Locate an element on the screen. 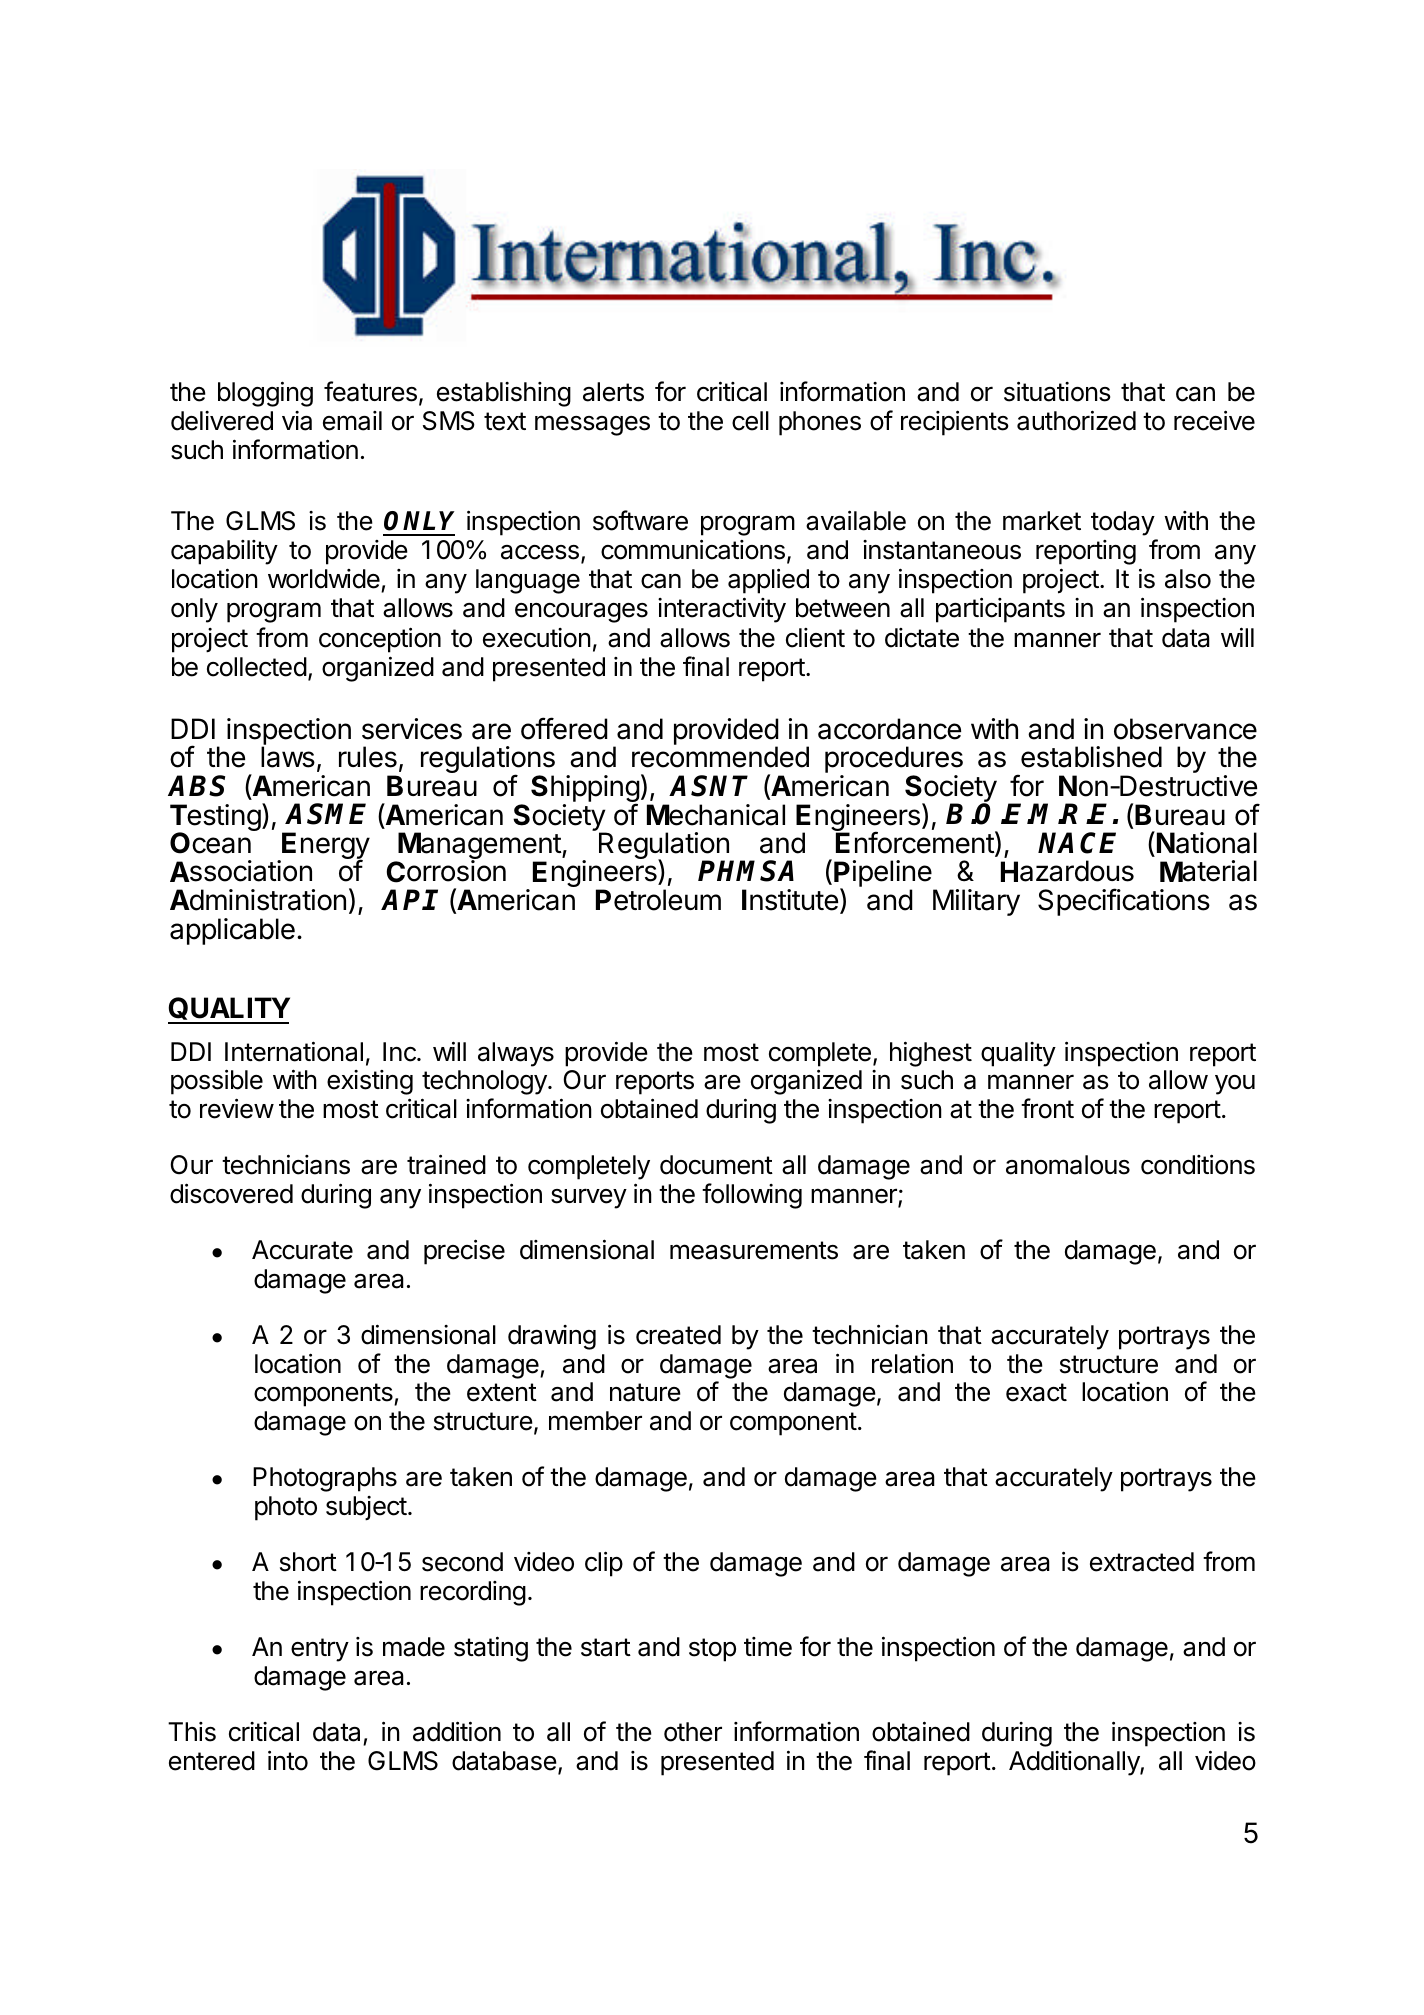 The width and height of the screenshot is (1424, 2015). Hazardous is located at coordinates (1067, 871).
